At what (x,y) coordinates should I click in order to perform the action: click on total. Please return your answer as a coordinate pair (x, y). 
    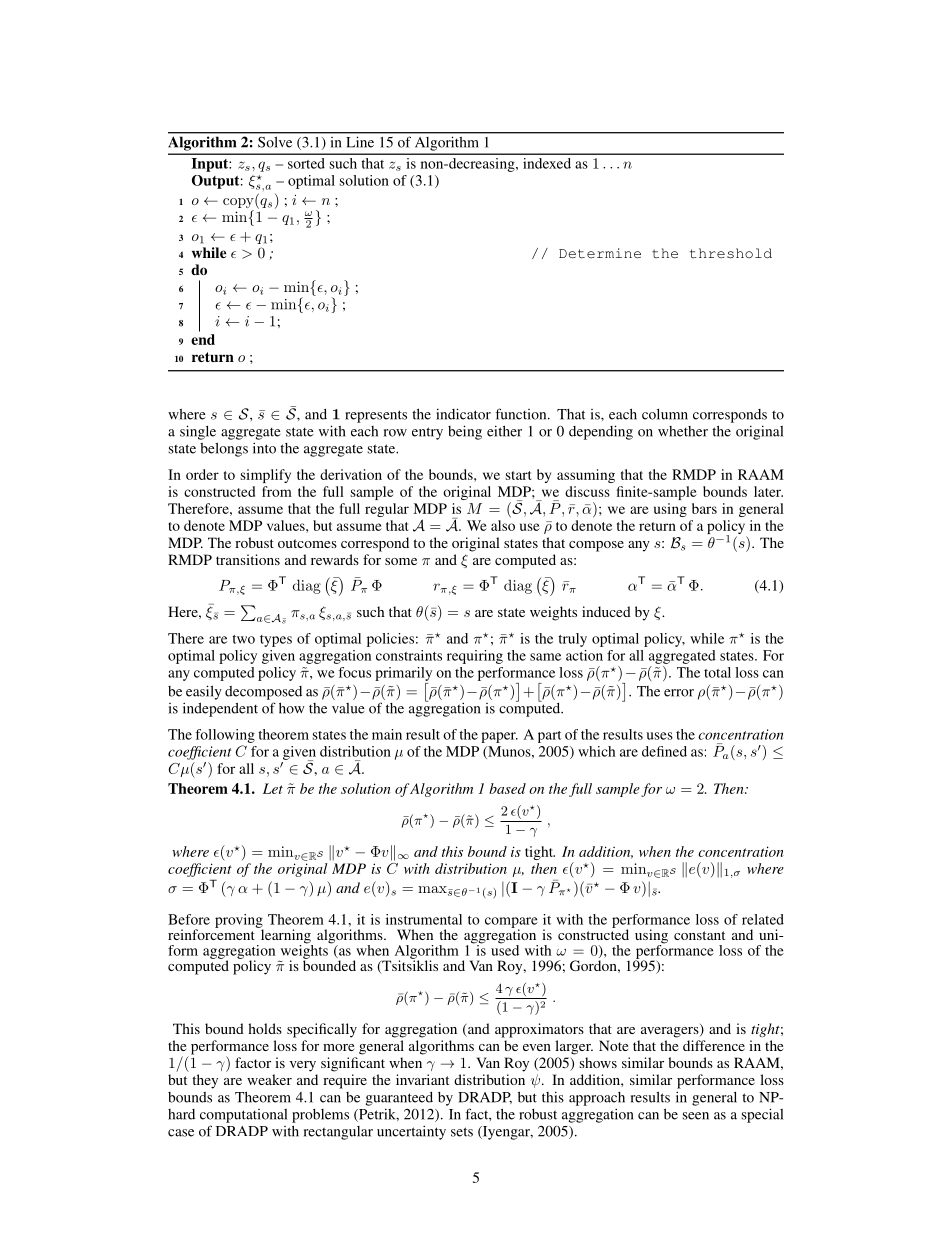
    Looking at the image, I should click on (717, 672).
